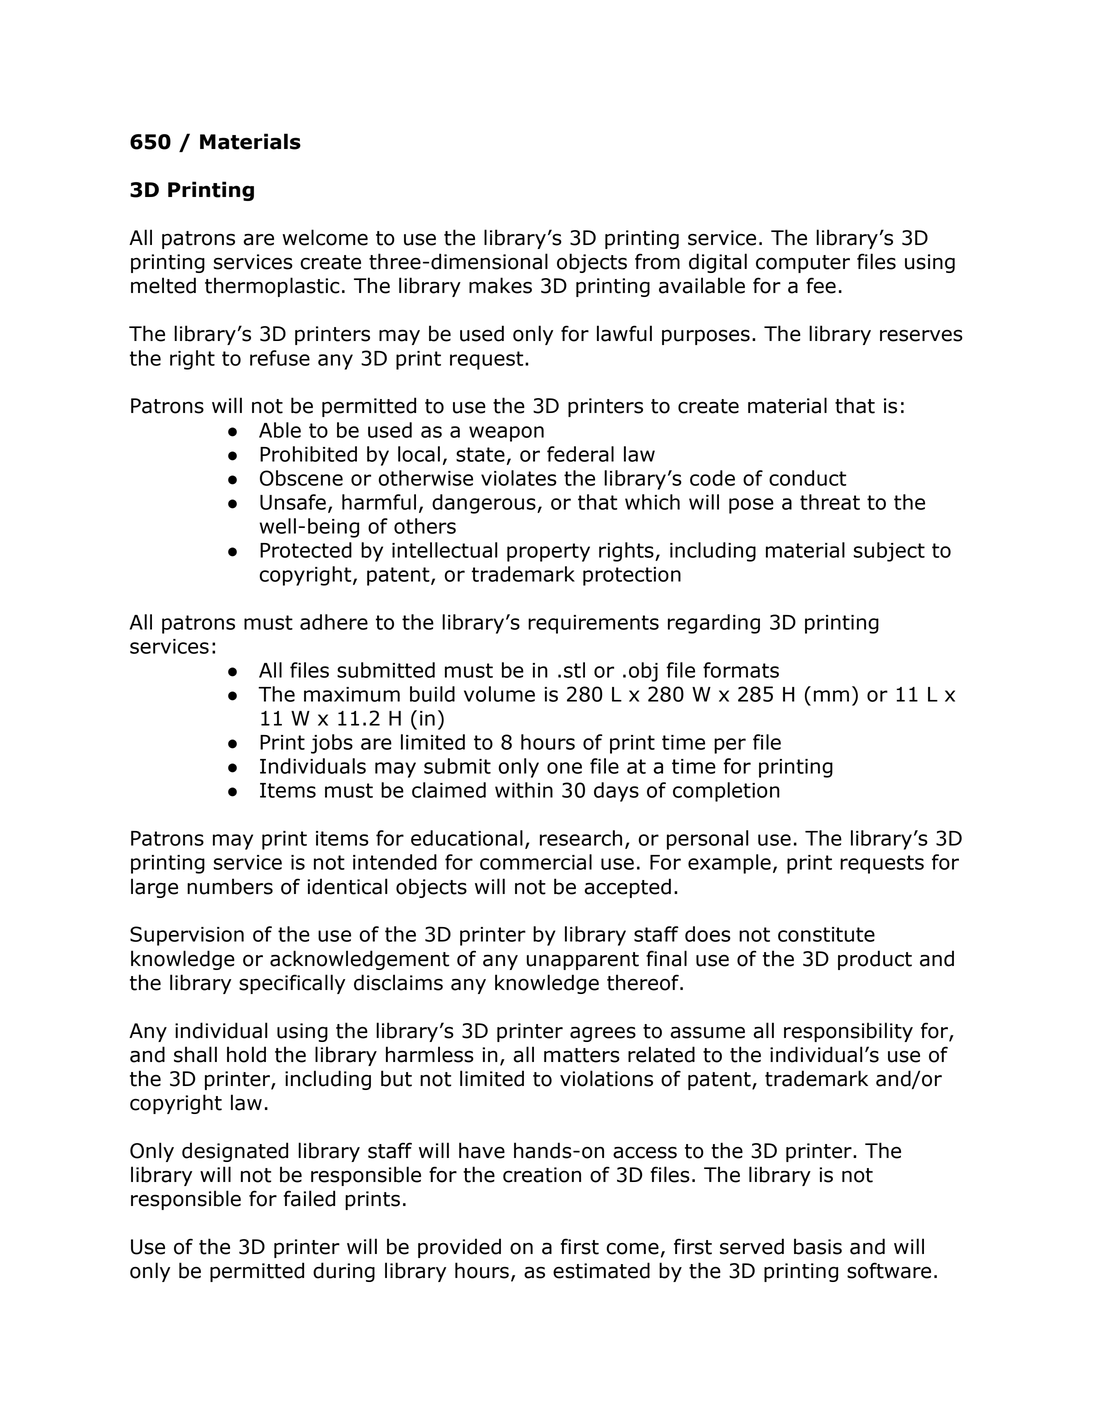 Image resolution: width=1100 pixels, height=1423 pixels. What do you see at coordinates (309, 1198) in the document?
I see `failed` at bounding box center [309, 1198].
